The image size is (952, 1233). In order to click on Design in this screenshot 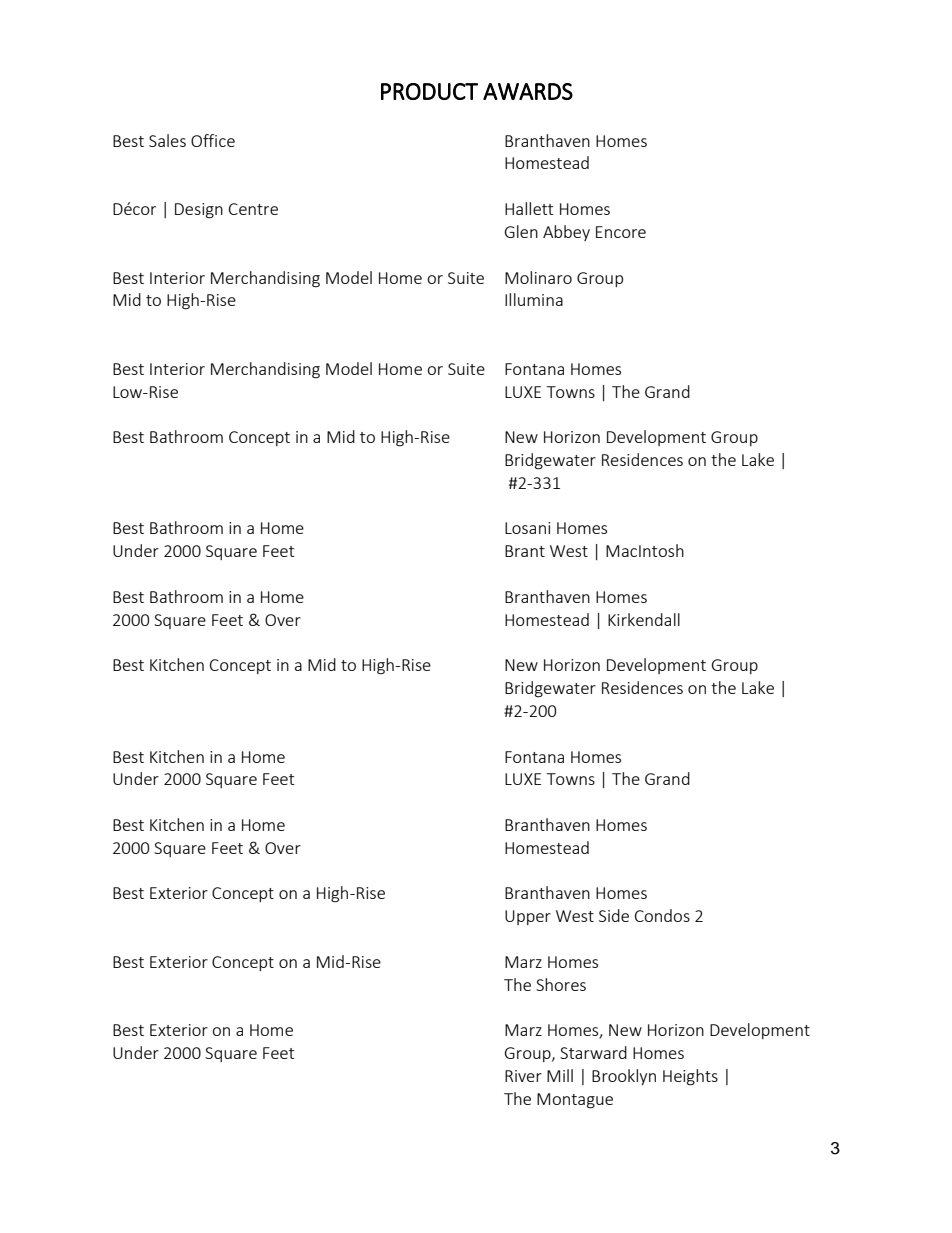, I will do `click(199, 211)`.
